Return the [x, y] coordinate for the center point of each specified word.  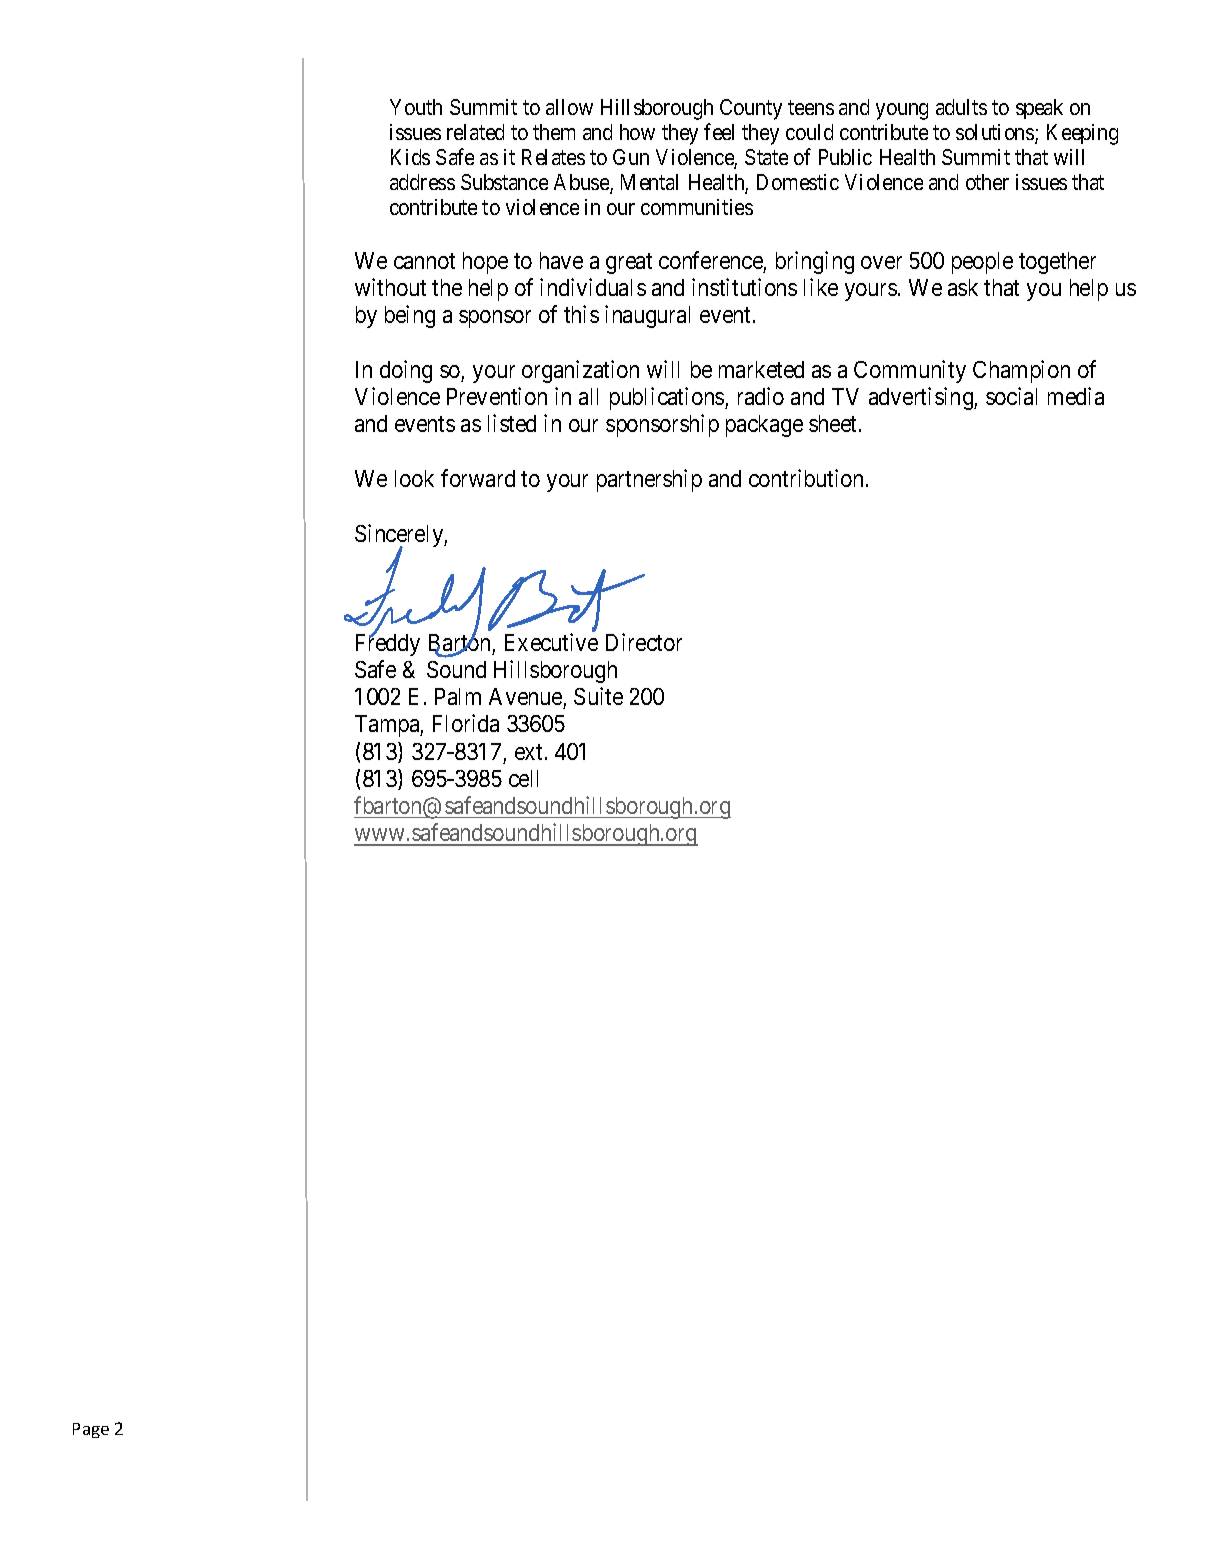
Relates [553, 157]
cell [523, 778]
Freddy [388, 644]
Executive [551, 642]
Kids [410, 157]
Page [91, 1430]
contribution [806, 478]
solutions [996, 133]
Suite [598, 696]
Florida [466, 723]
